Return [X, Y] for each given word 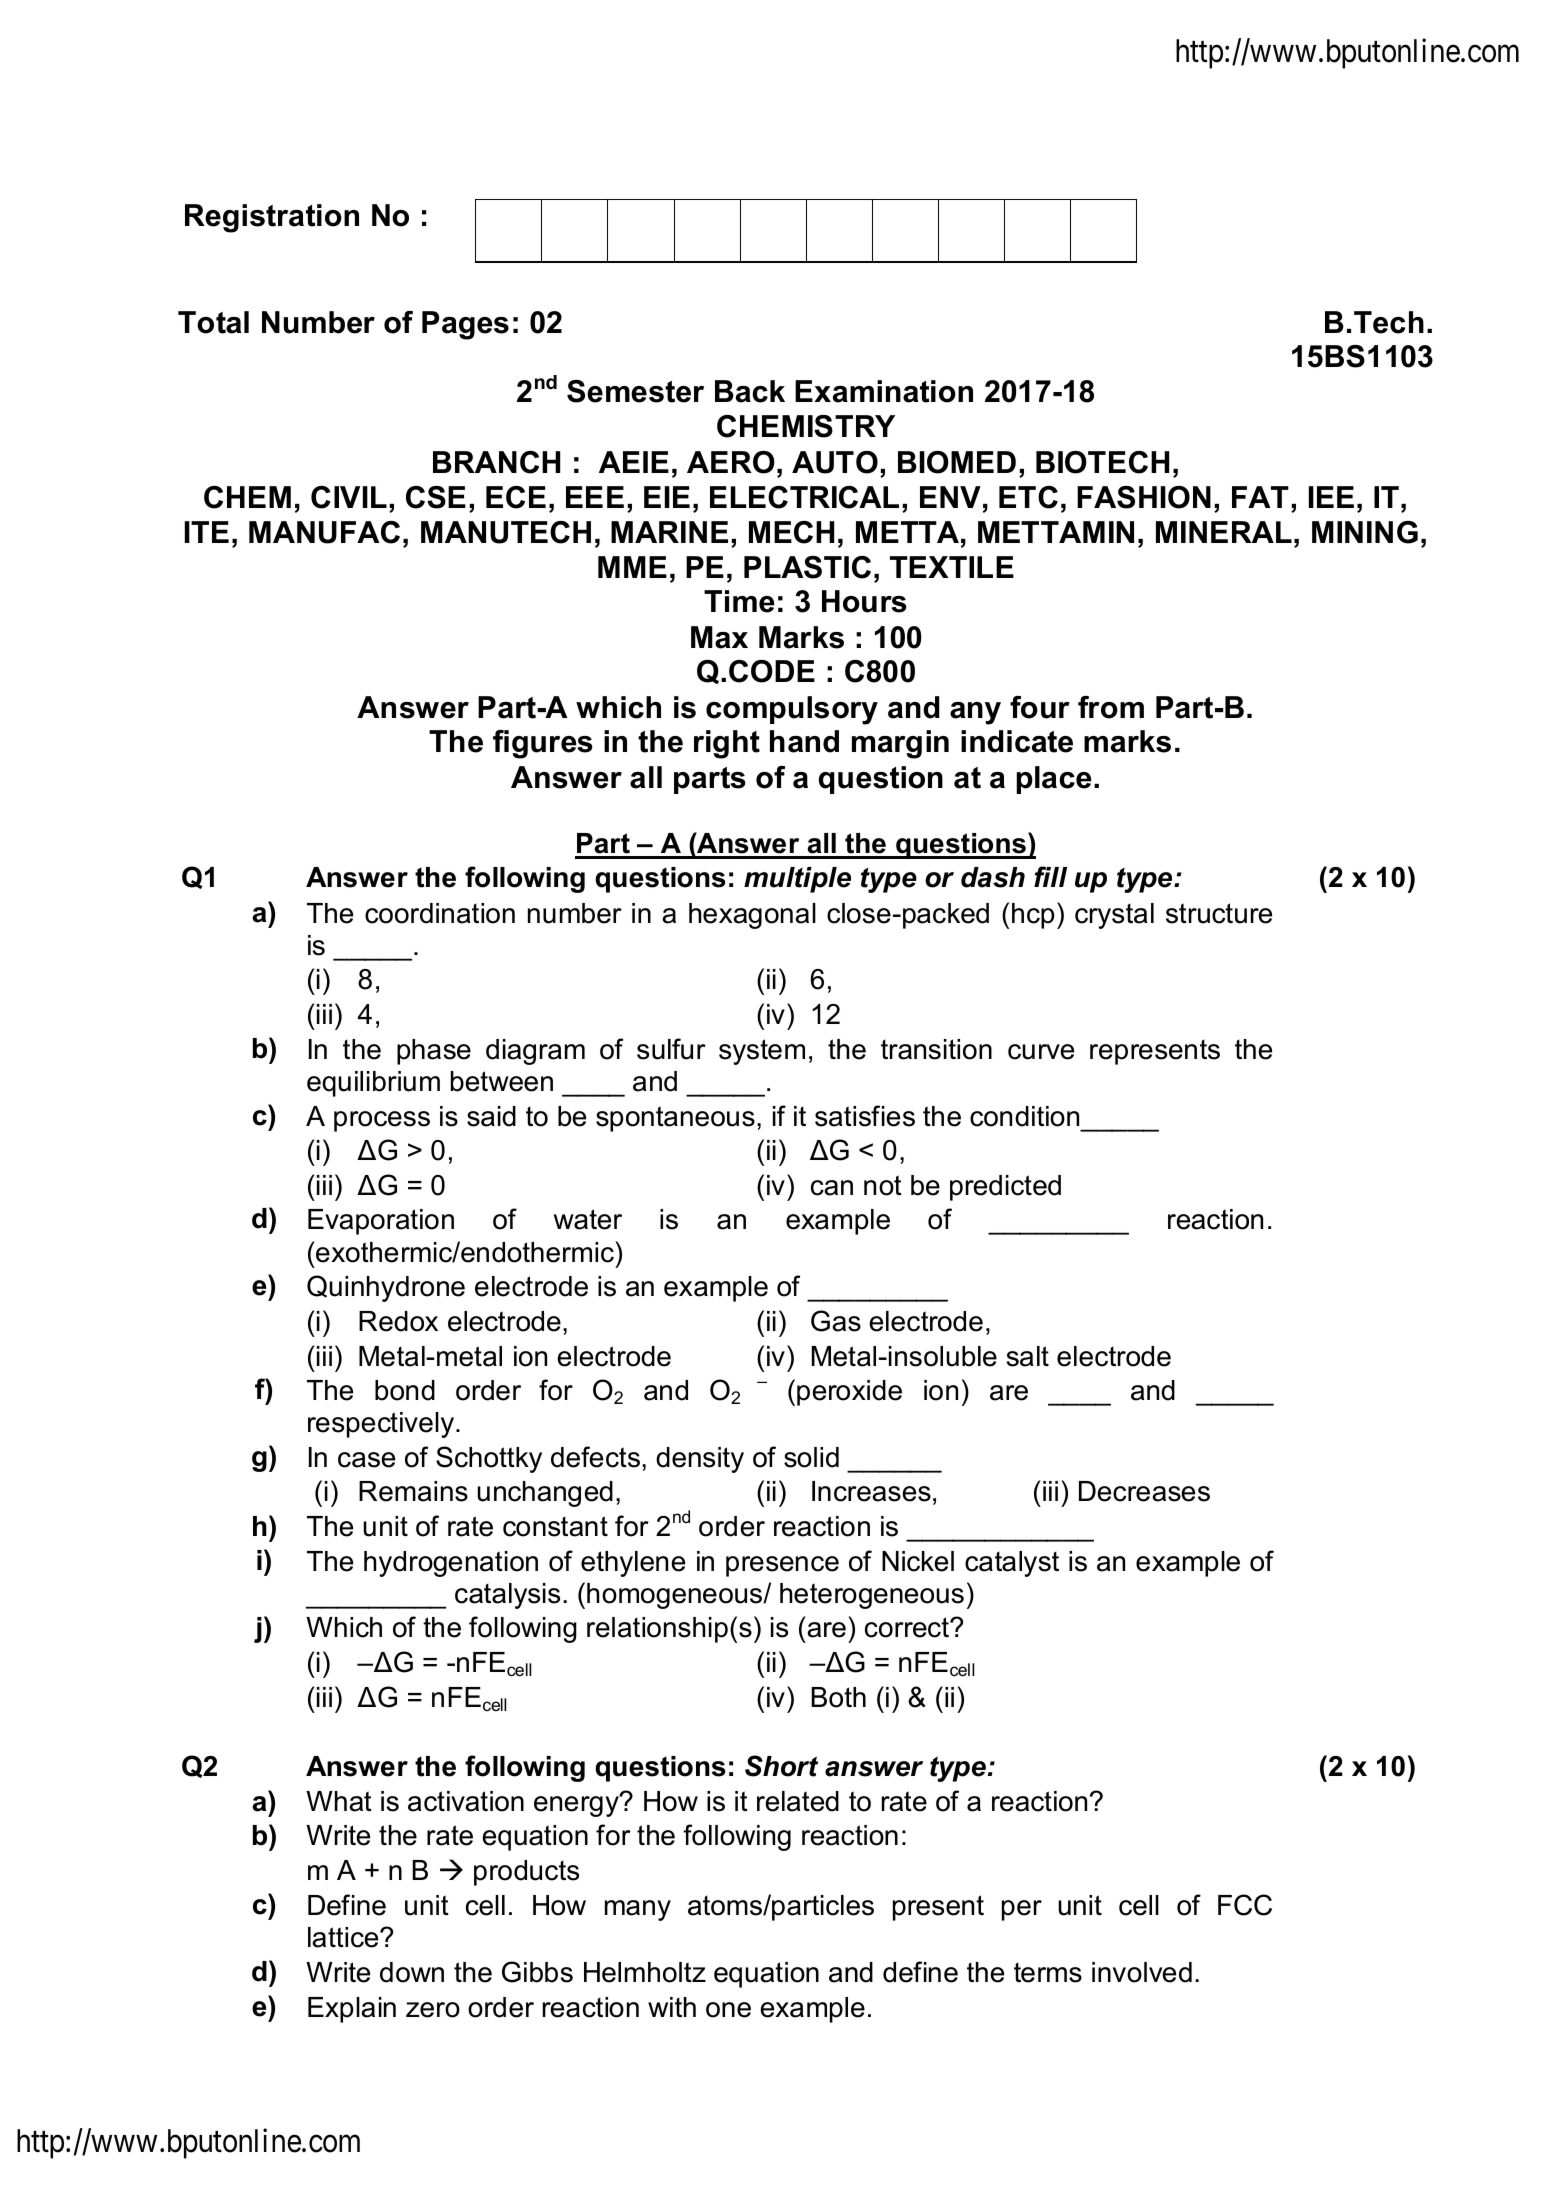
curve [1041, 1052]
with [672, 2007]
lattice [344, 1937]
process [382, 1121]
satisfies [865, 1116]
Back [750, 391]
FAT [1260, 497]
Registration [272, 218]
